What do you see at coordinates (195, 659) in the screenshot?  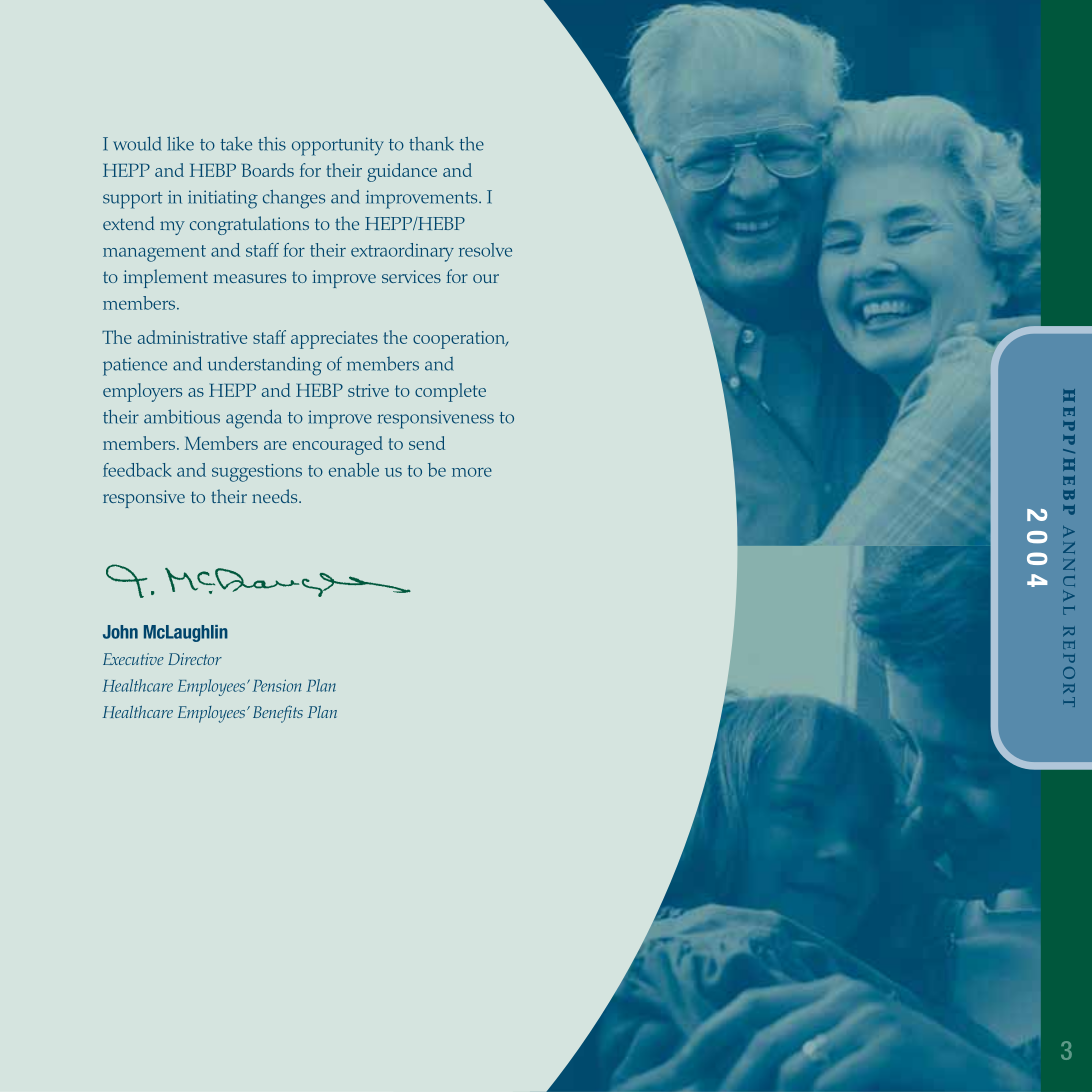 I see `Director` at bounding box center [195, 659].
